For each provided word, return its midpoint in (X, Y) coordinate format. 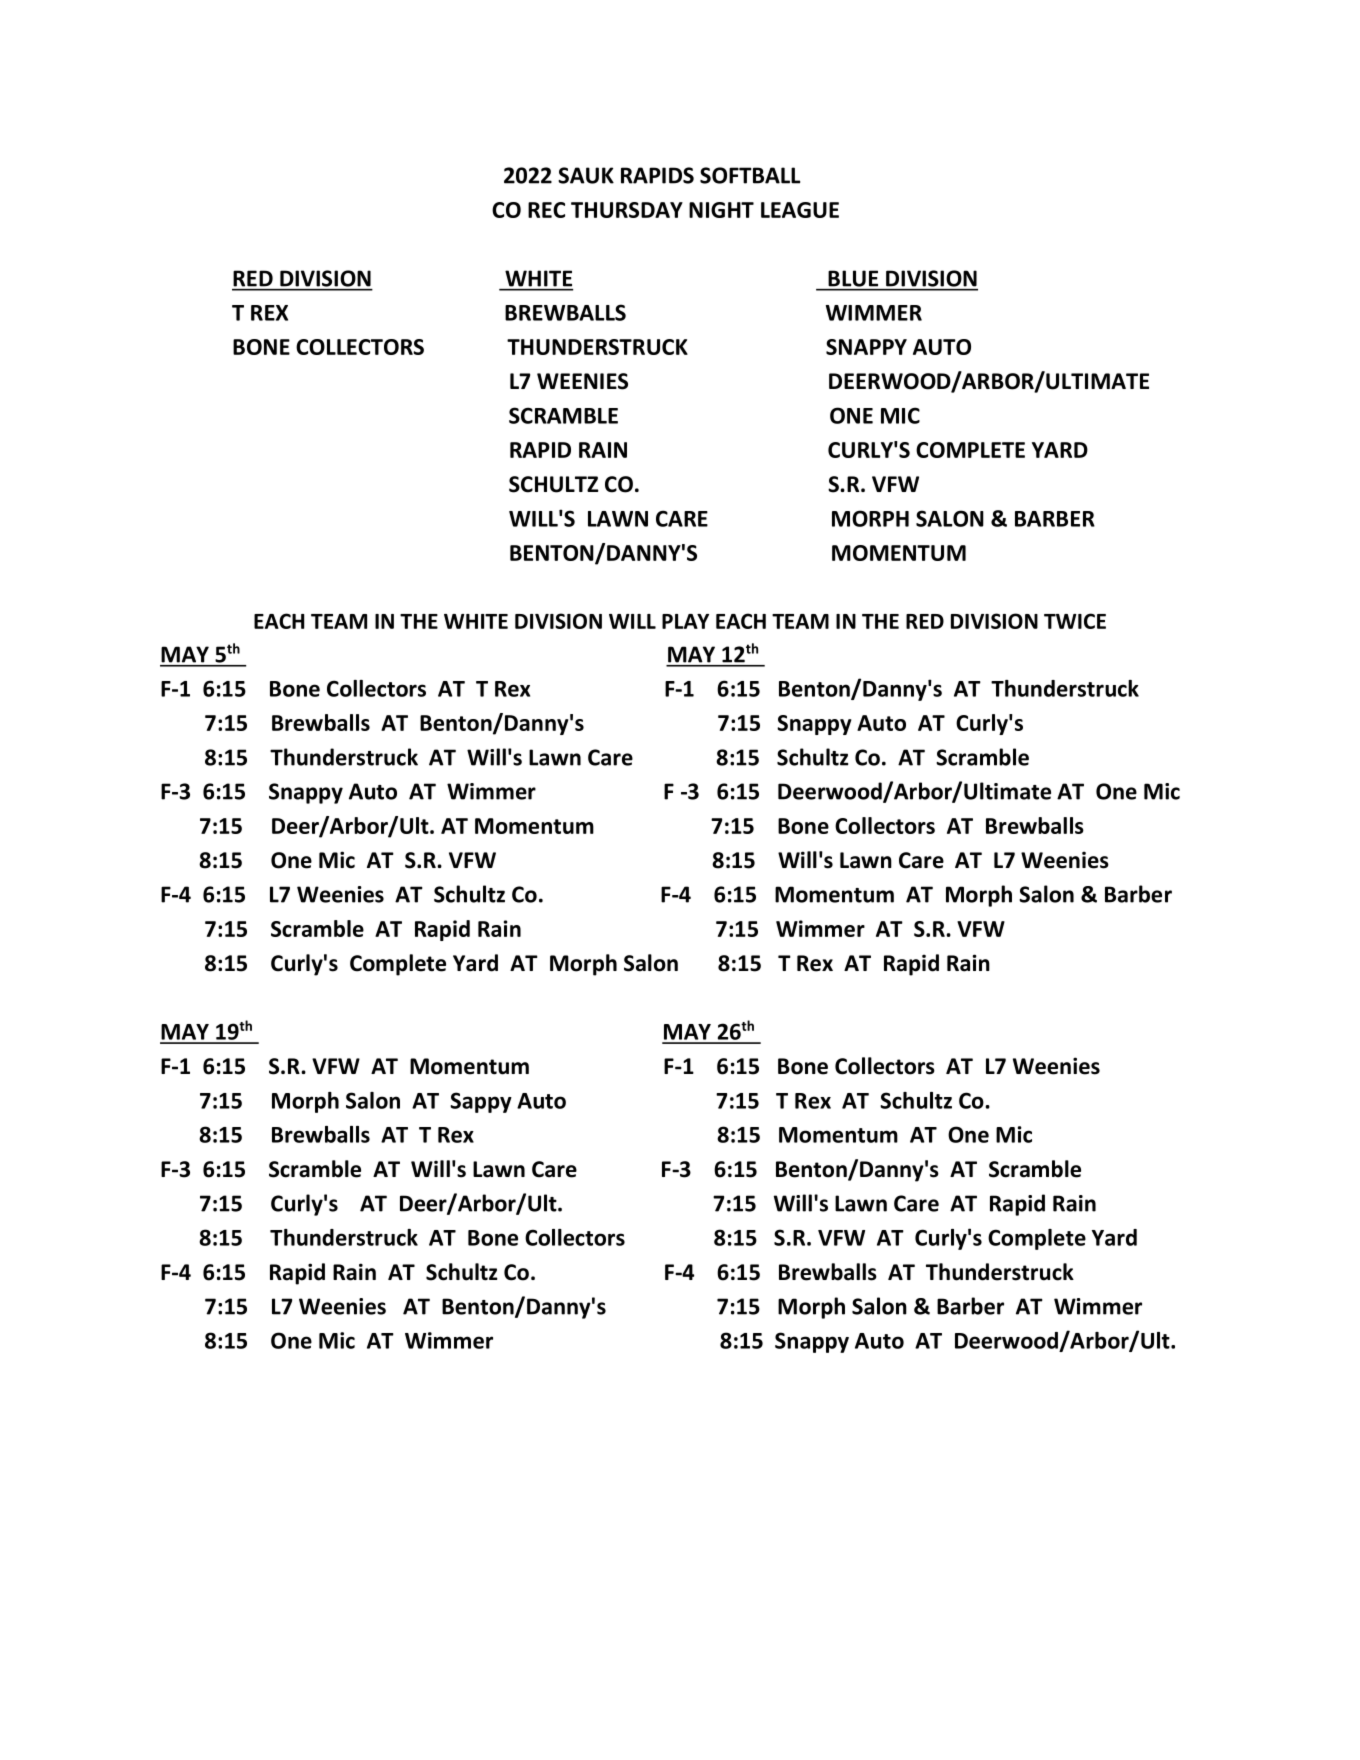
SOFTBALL (750, 175)
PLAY (685, 621)
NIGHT (721, 210)
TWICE (1075, 621)
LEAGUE (800, 210)
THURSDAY (627, 210)
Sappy (481, 1102)
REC (546, 210)
